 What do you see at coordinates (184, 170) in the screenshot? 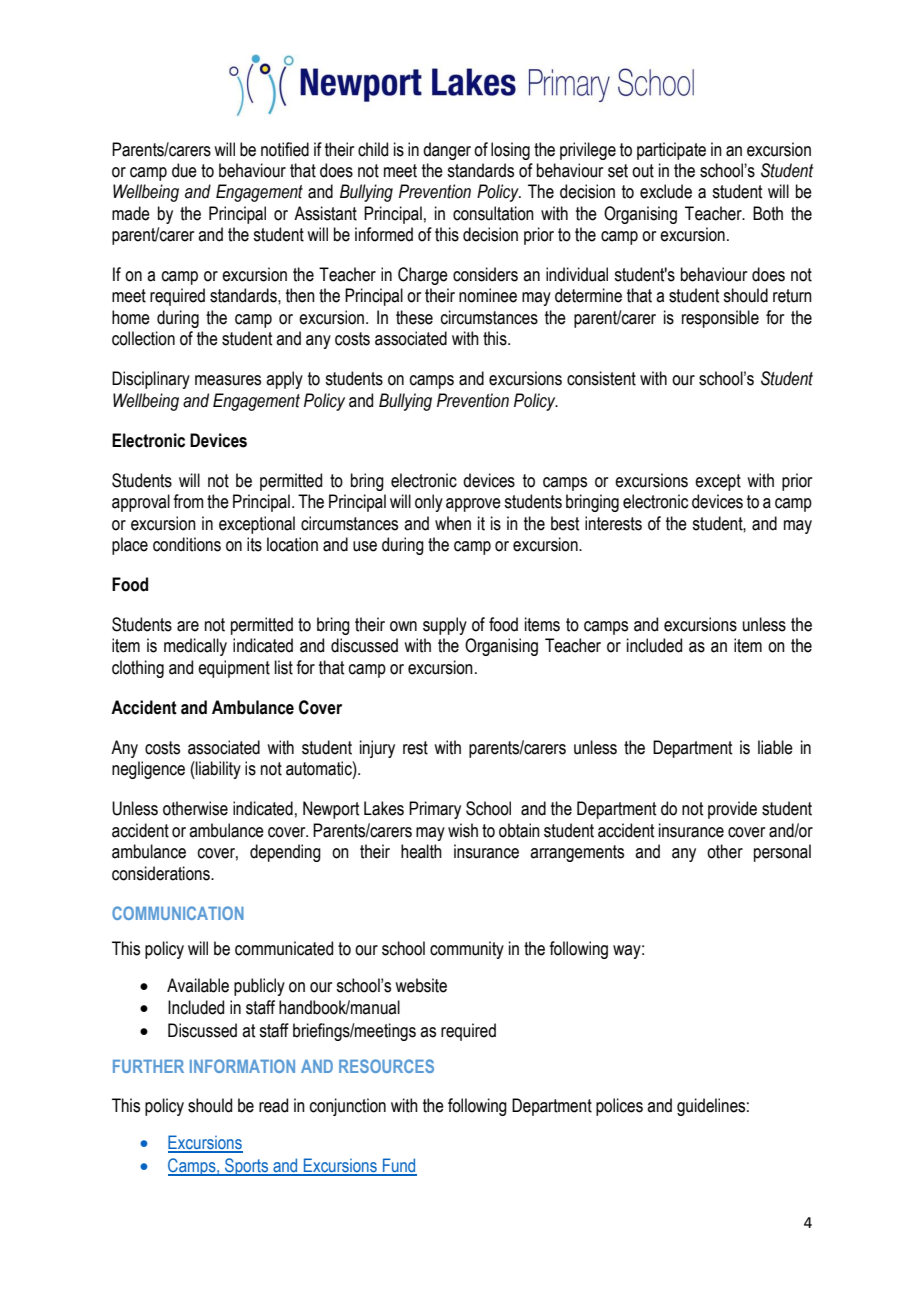
I see `due` at bounding box center [184, 170].
